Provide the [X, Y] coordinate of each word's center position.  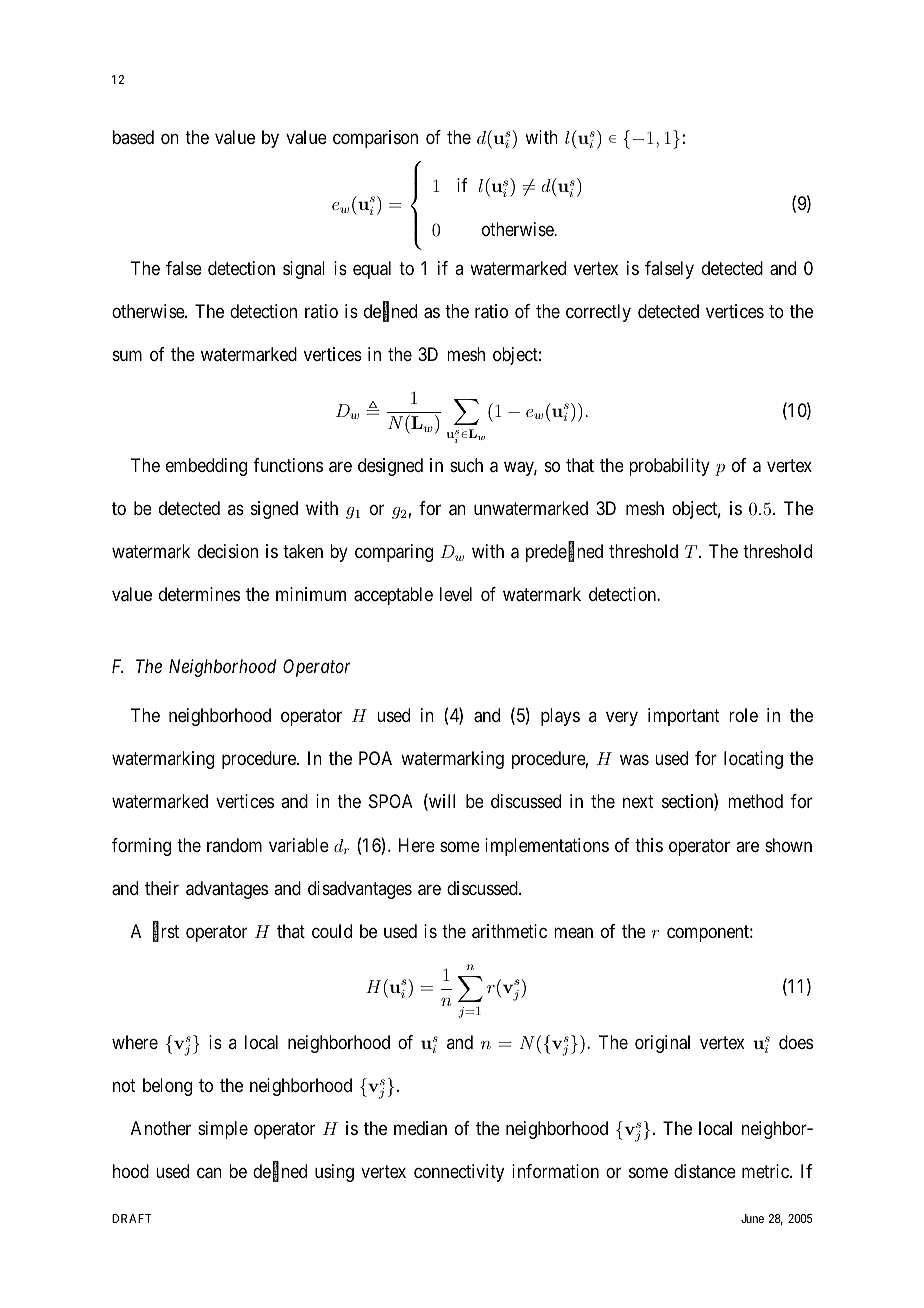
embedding [206, 467]
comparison [375, 139]
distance [705, 1171]
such [466, 465]
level [456, 594]
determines [199, 594]
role [743, 715]
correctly [598, 313]
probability [669, 467]
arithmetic [509, 931]
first [166, 932]
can [209, 1172]
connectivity [459, 1173]
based [133, 137]
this [649, 845]
